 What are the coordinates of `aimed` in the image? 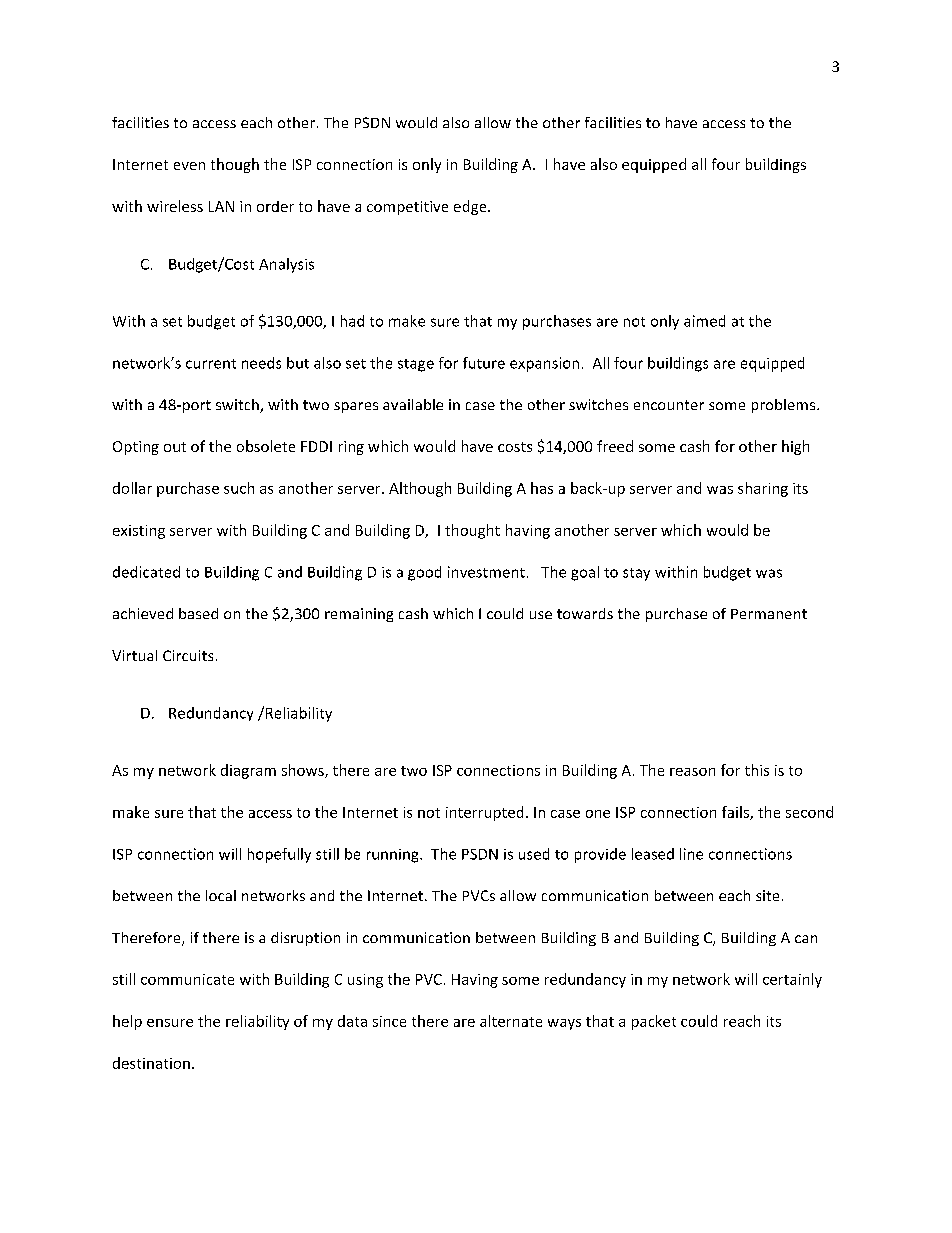 It's located at (704, 321).
